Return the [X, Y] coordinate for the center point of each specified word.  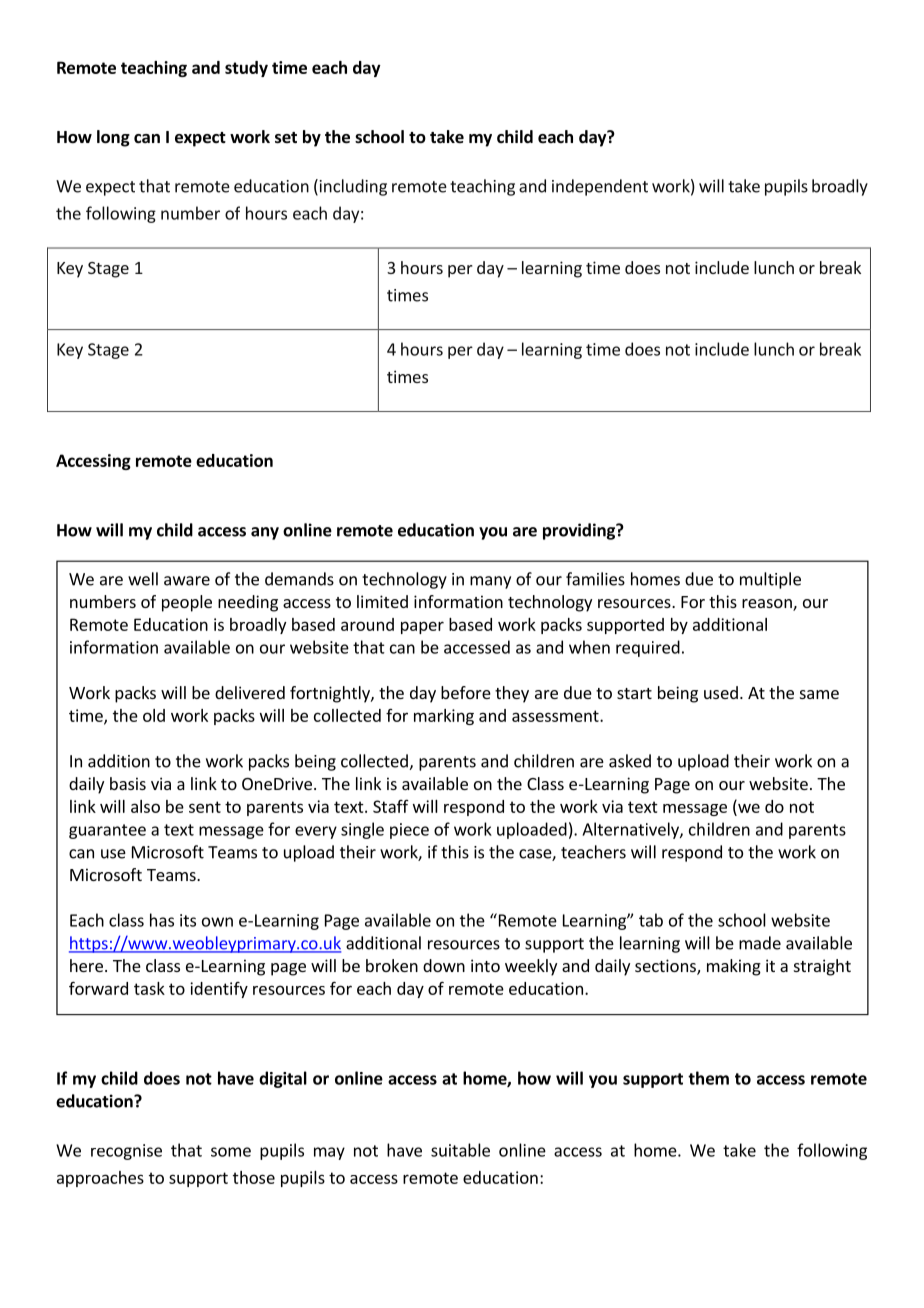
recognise [126, 1152]
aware [187, 581]
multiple [770, 580]
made [760, 943]
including [352, 187]
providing [580, 531]
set [286, 138]
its [188, 920]
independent [600, 187]
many [490, 582]
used [721, 692]
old [154, 715]
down [444, 965]
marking [444, 717]
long [113, 138]
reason [768, 605]
